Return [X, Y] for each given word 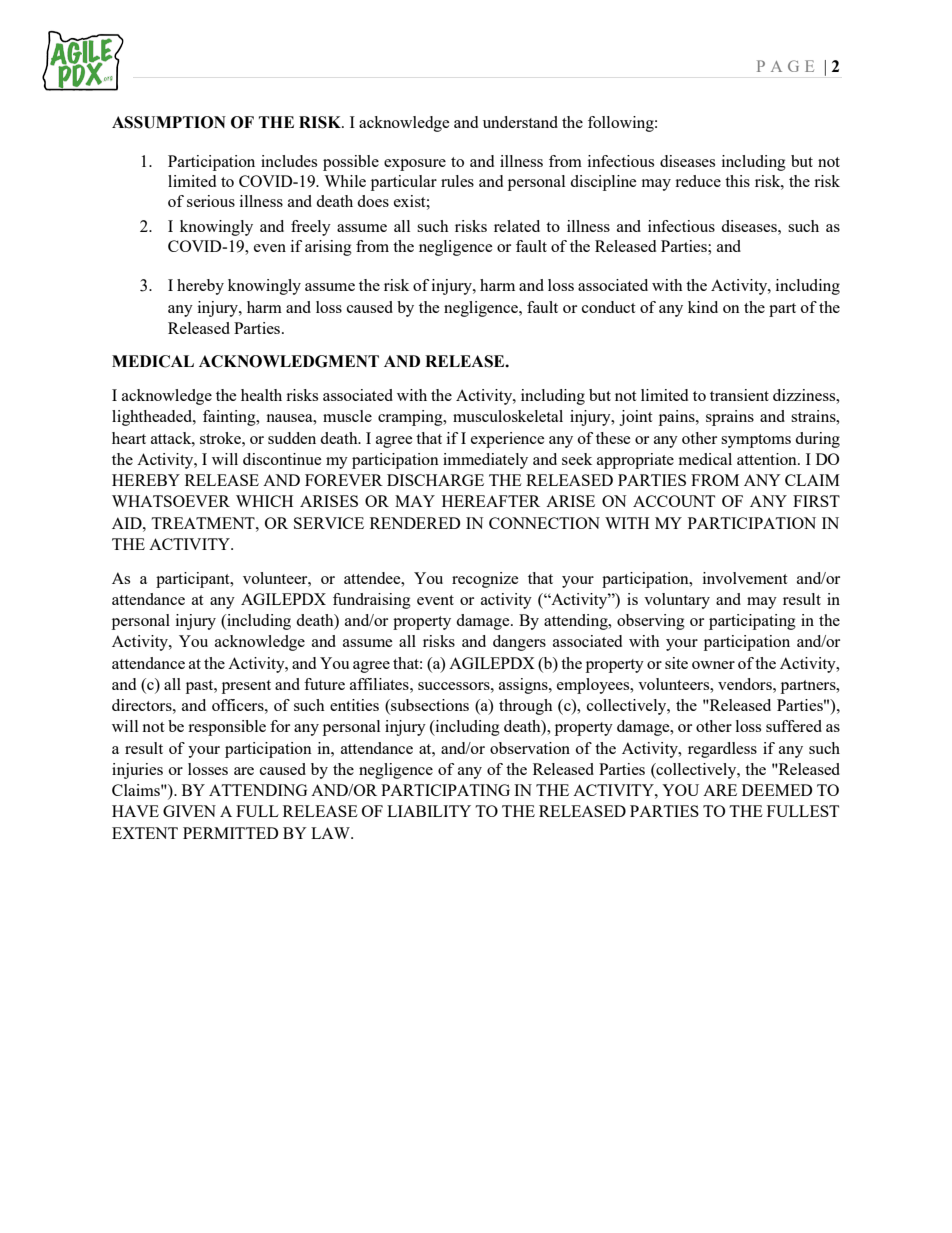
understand [520, 122]
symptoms [756, 441]
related [517, 226]
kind [703, 307]
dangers [519, 643]
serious [211, 201]
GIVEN [189, 811]
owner [713, 665]
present [246, 687]
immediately [485, 461]
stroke [221, 438]
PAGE [785, 66]
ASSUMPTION [169, 122]
